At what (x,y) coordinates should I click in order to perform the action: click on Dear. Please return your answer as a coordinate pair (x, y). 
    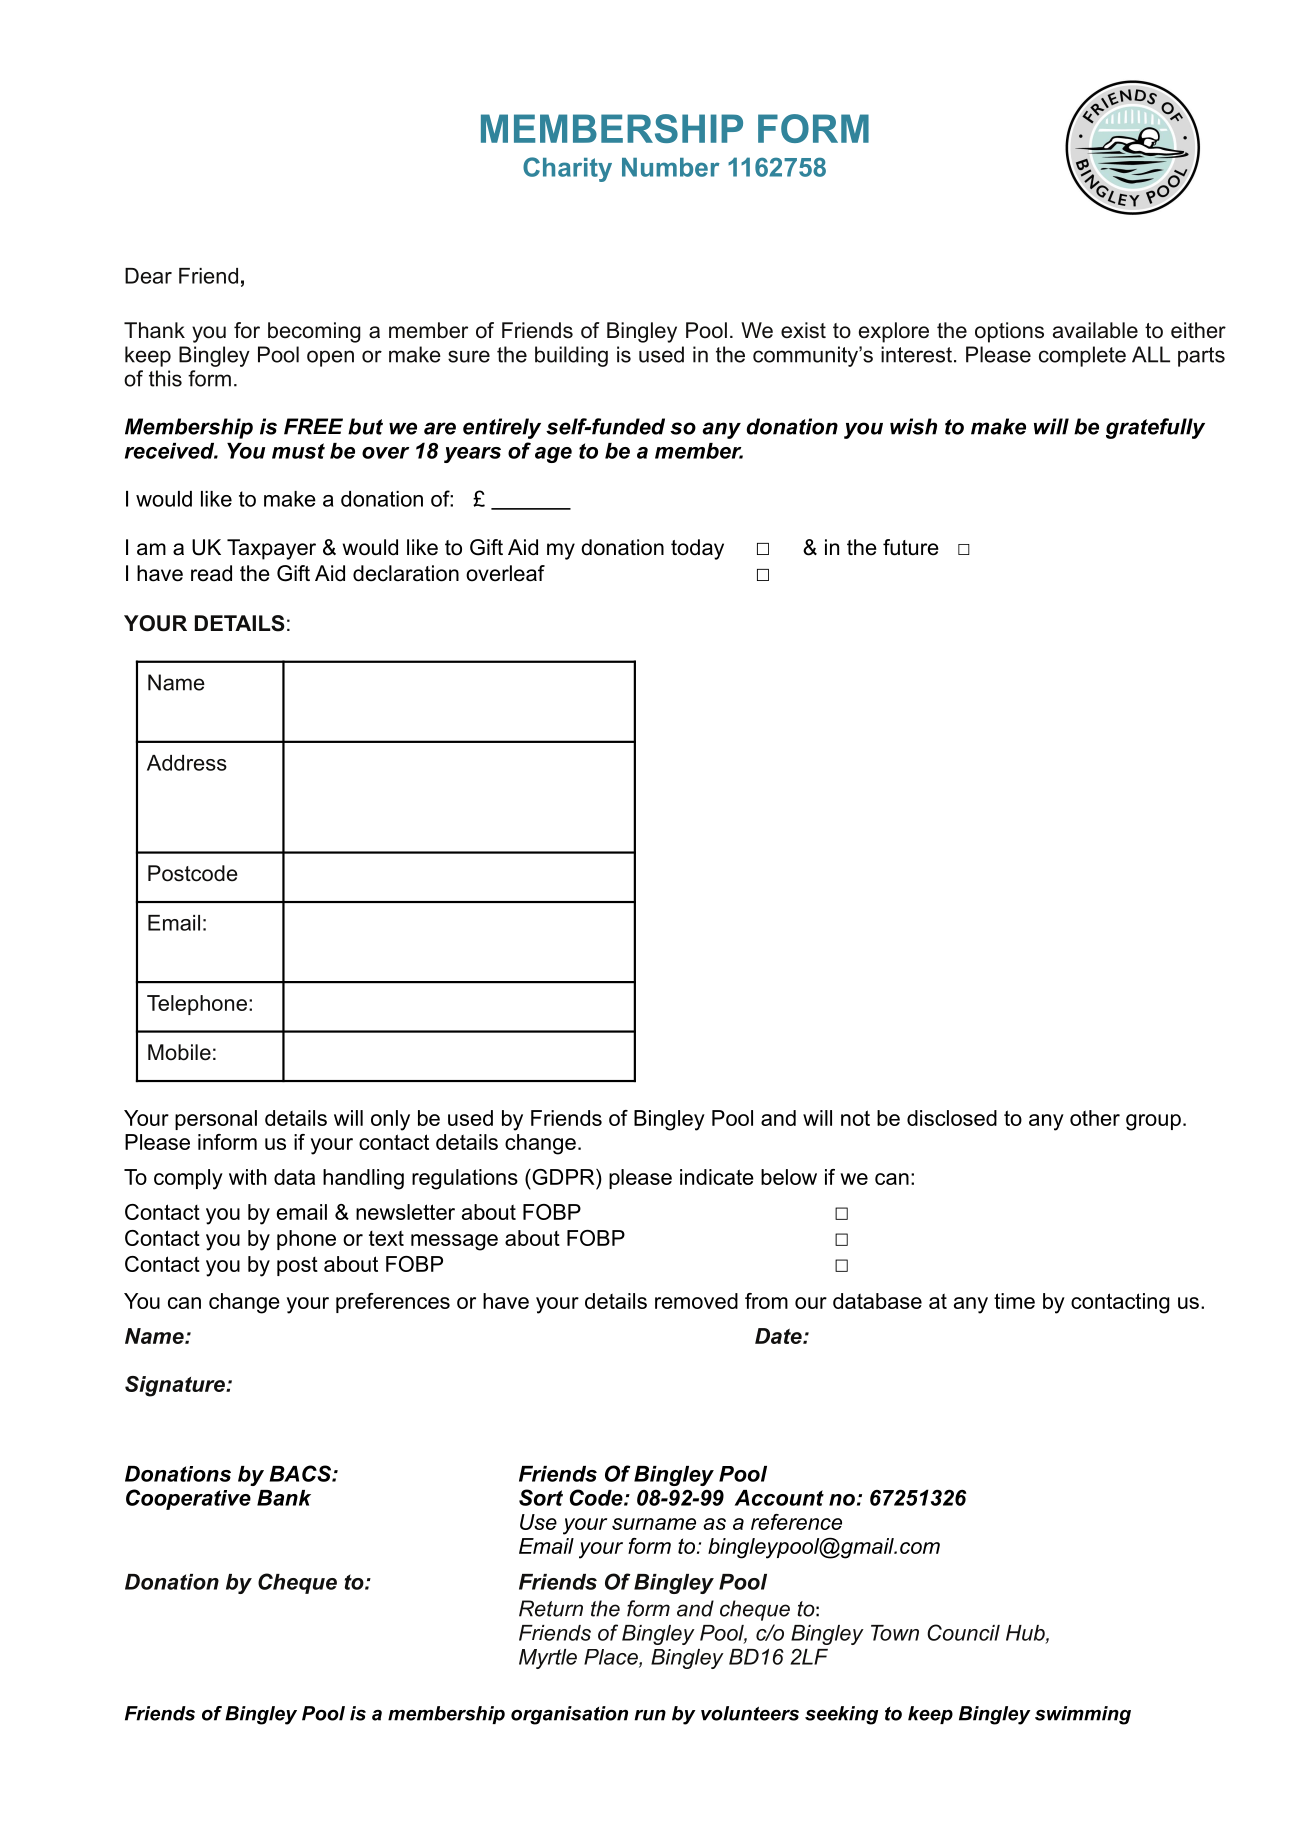
    Looking at the image, I should click on (148, 276).
